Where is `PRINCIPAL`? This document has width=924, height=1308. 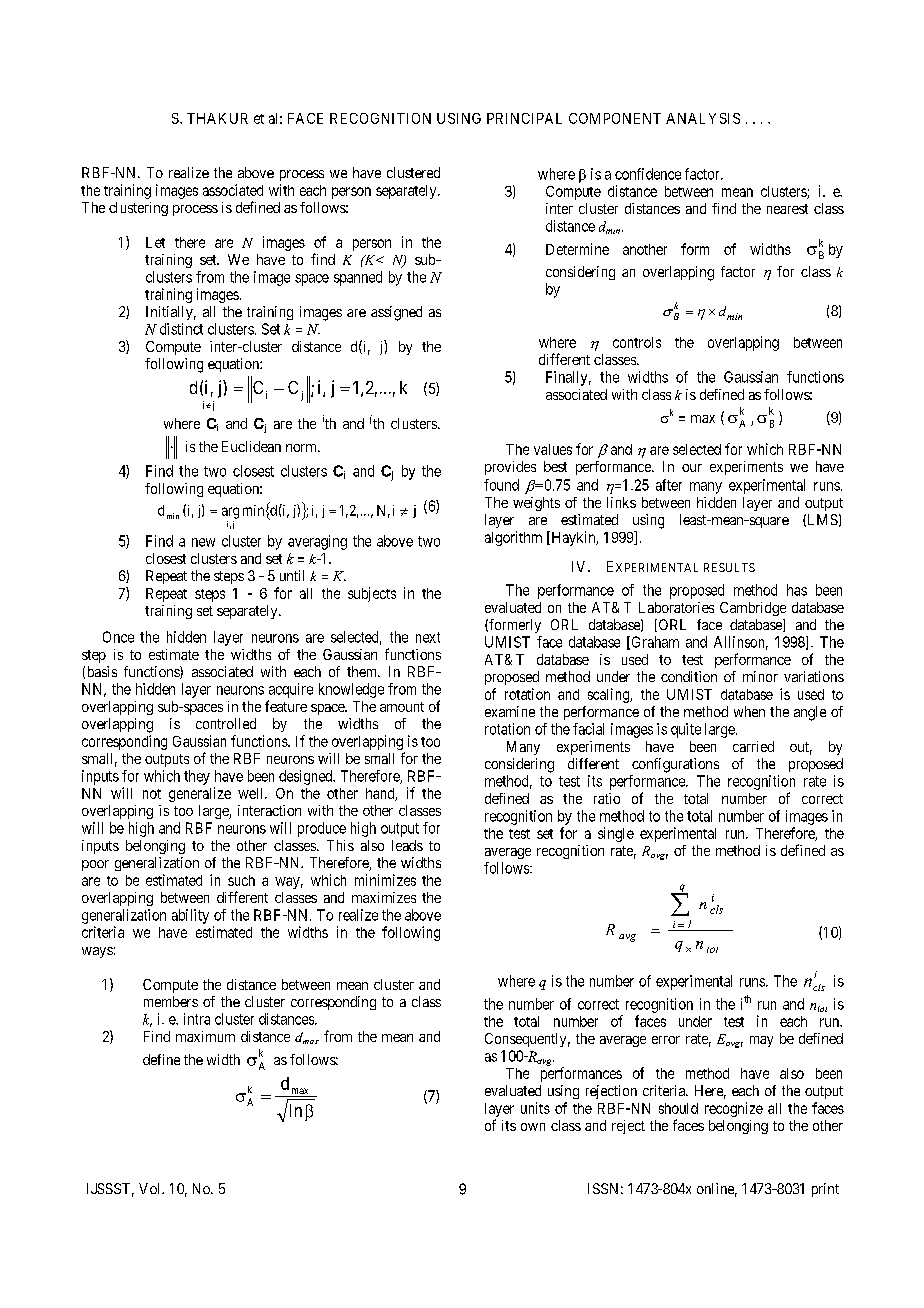
PRINCIPAL is located at coordinates (524, 118).
